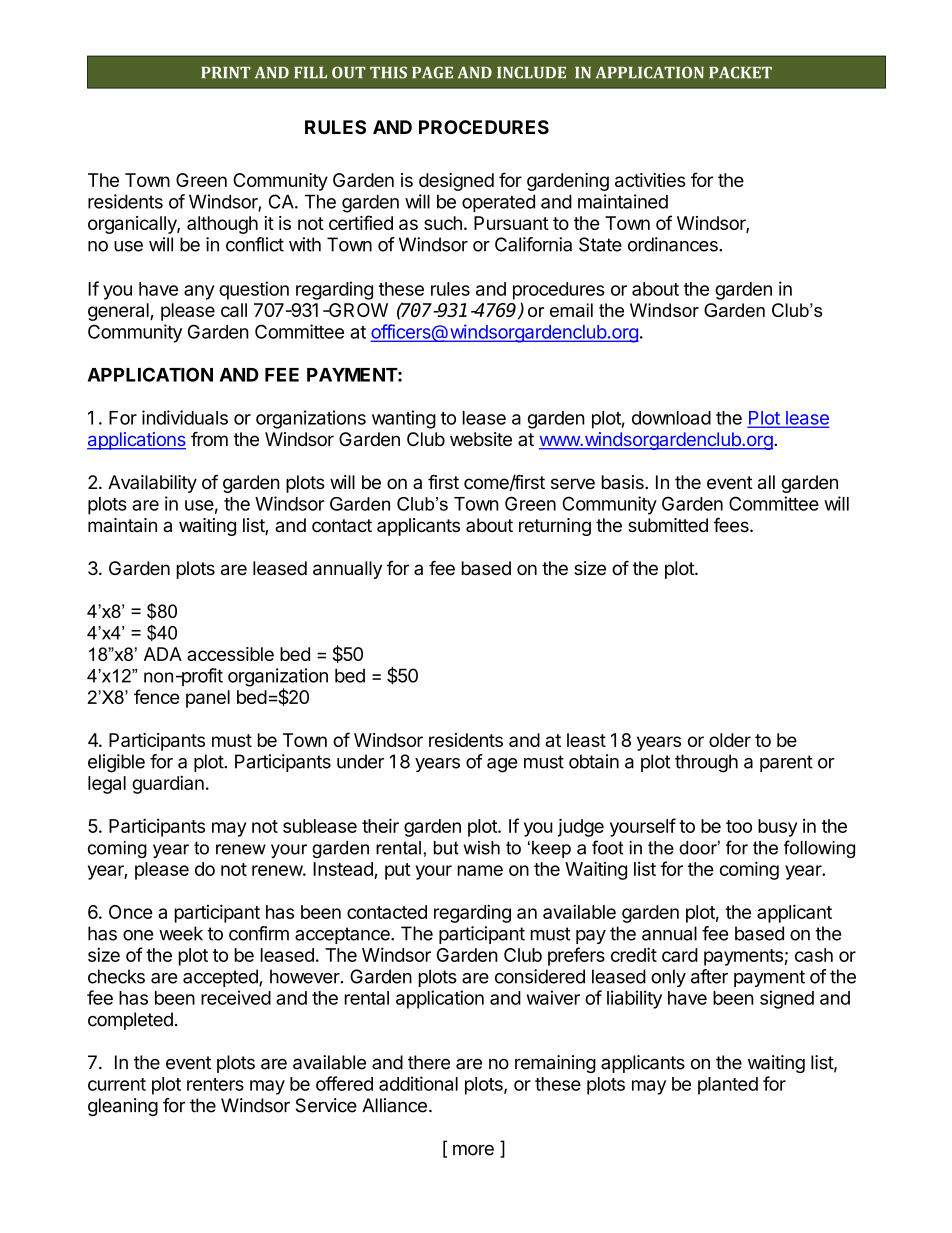  What do you see at coordinates (732, 525) in the screenshot?
I see `fees` at bounding box center [732, 525].
